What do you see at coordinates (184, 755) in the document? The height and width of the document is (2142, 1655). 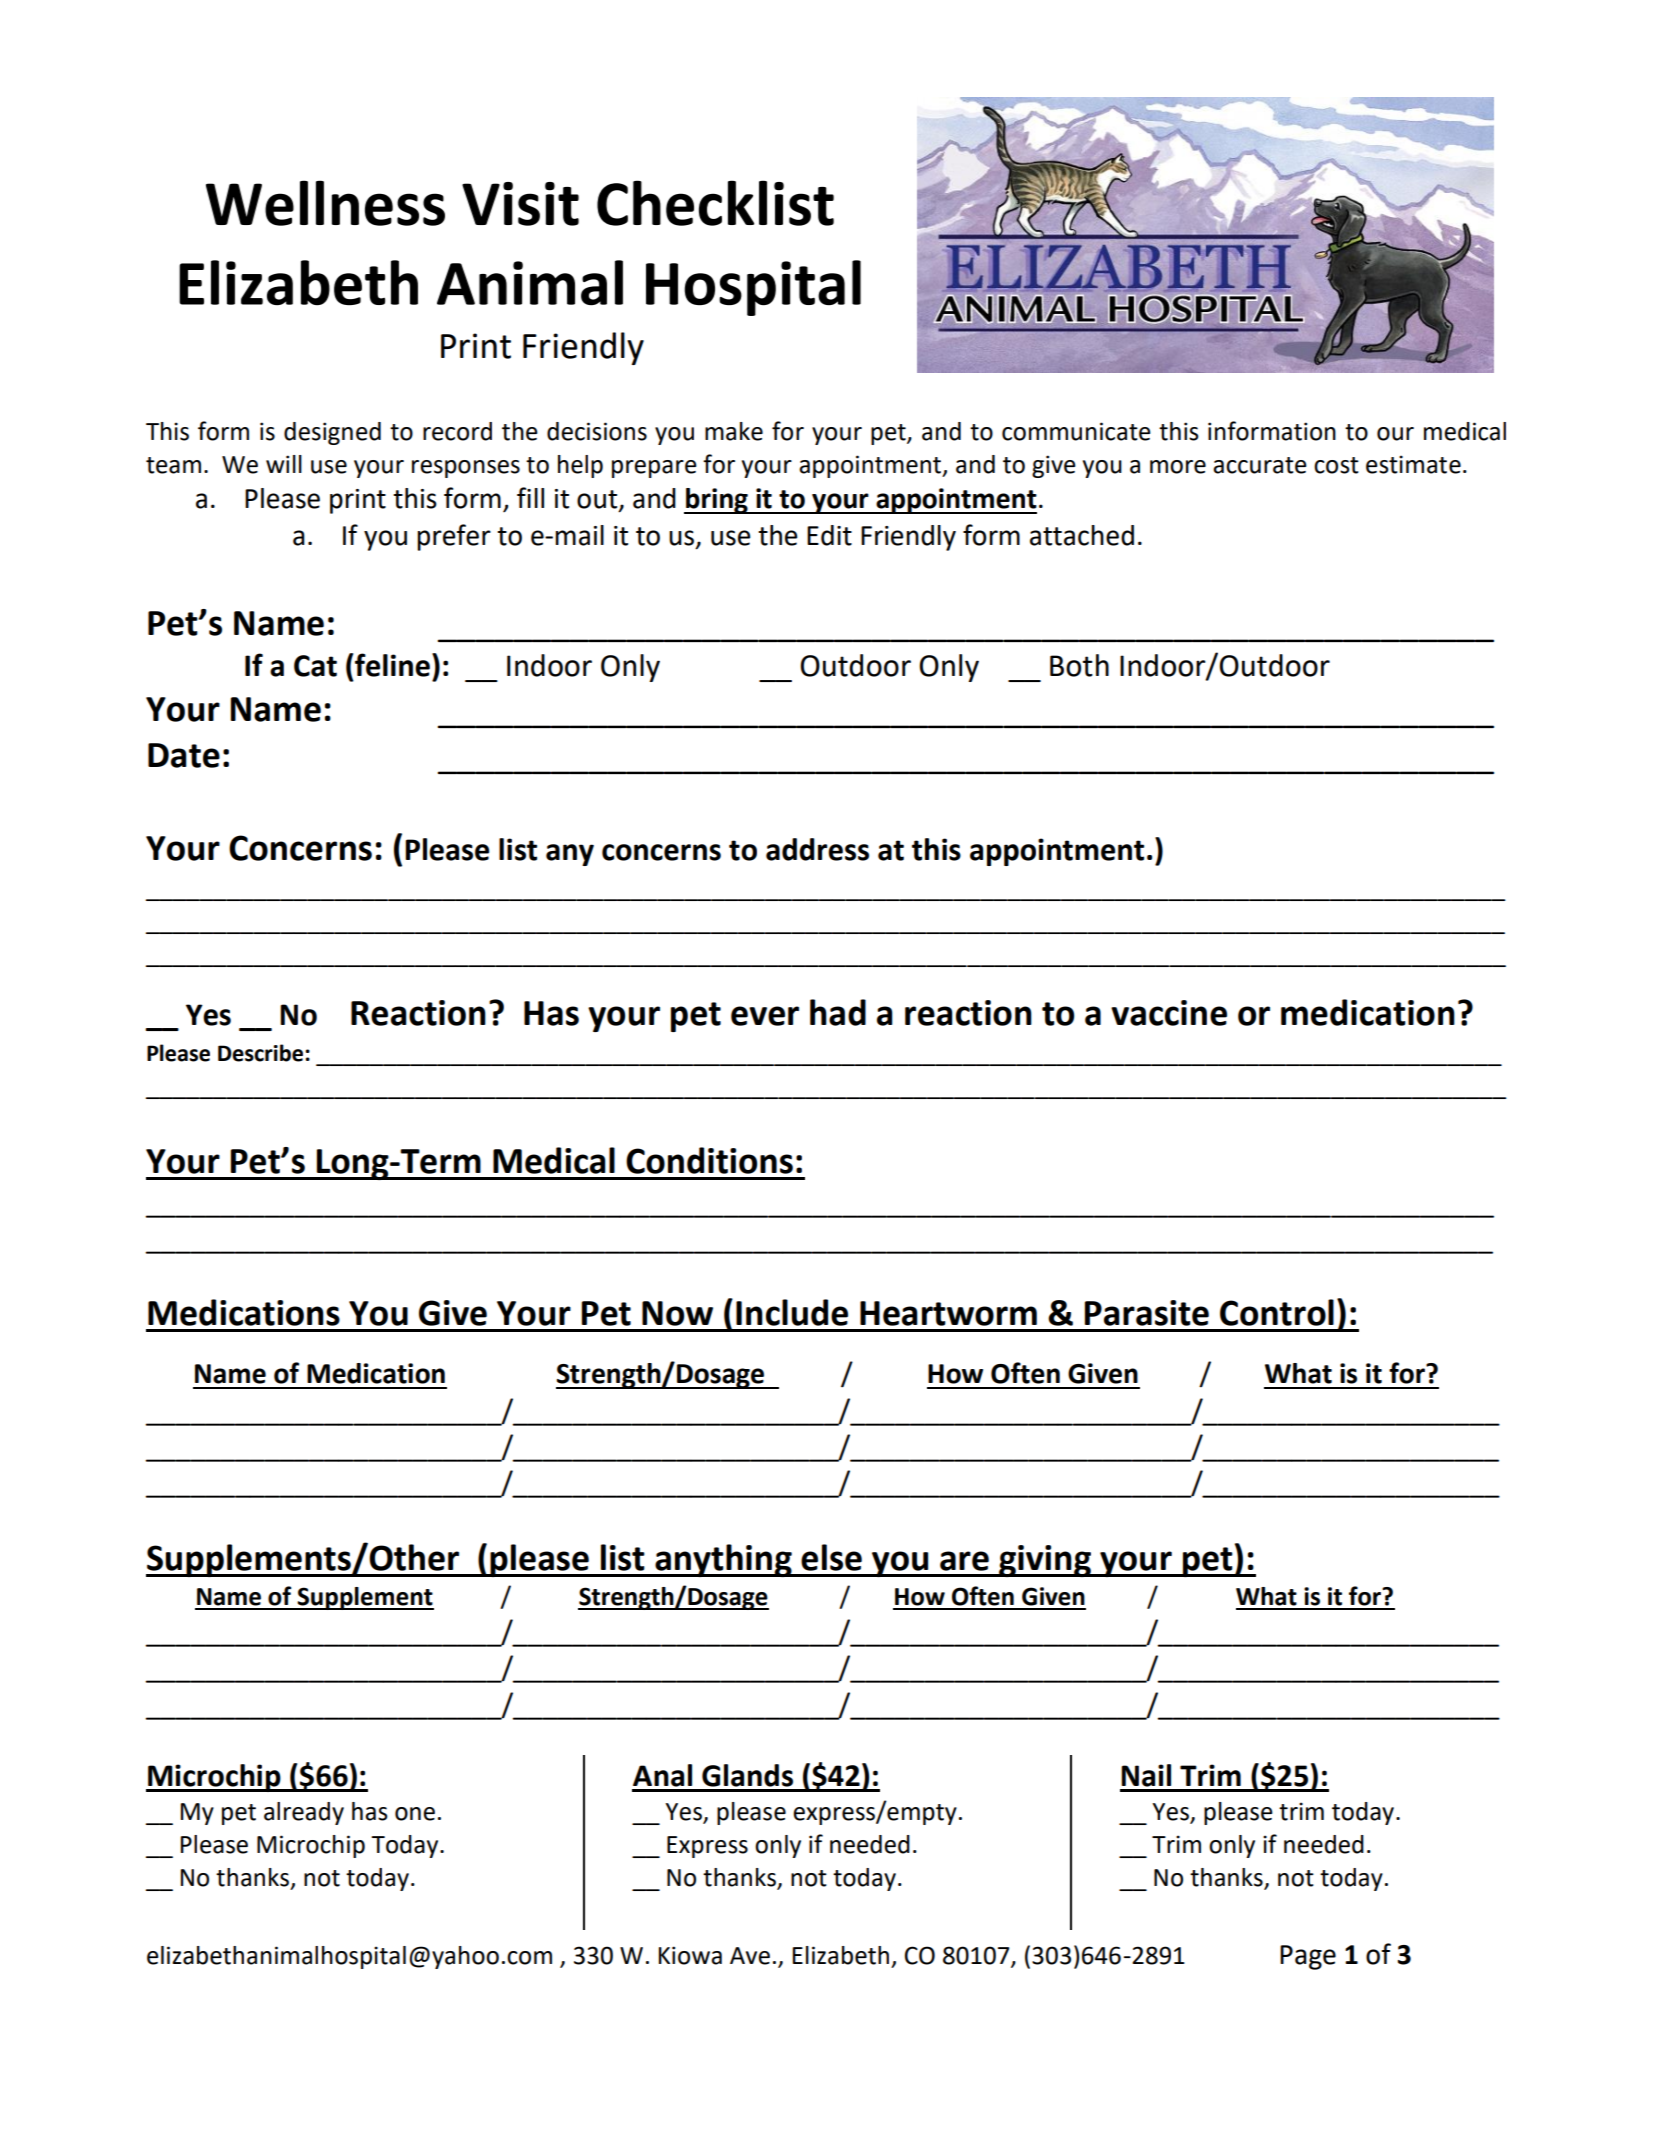 I see `Date` at bounding box center [184, 755].
